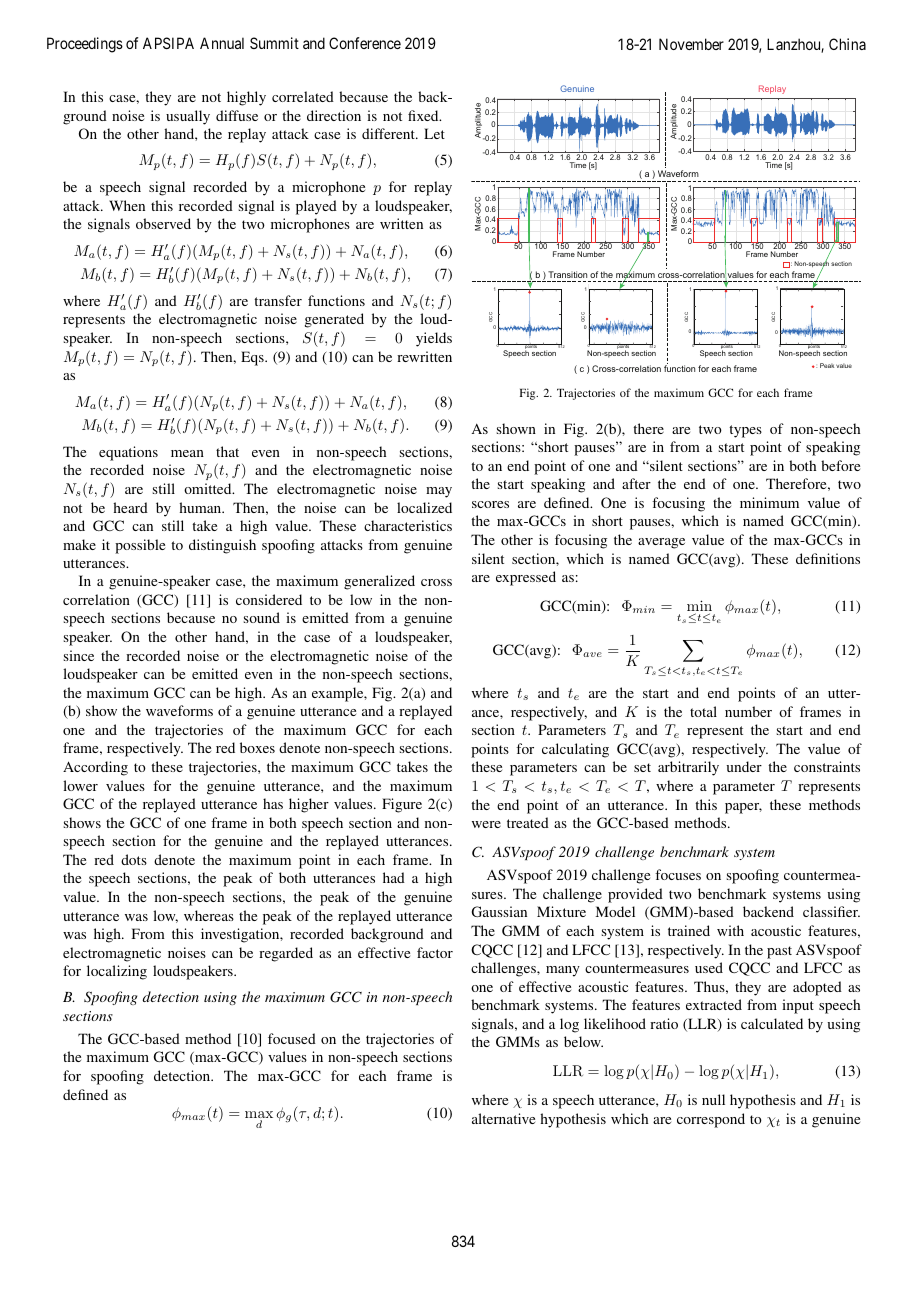 The height and width of the screenshot is (1308, 924). I want to click on definitions, so click(828, 558).
